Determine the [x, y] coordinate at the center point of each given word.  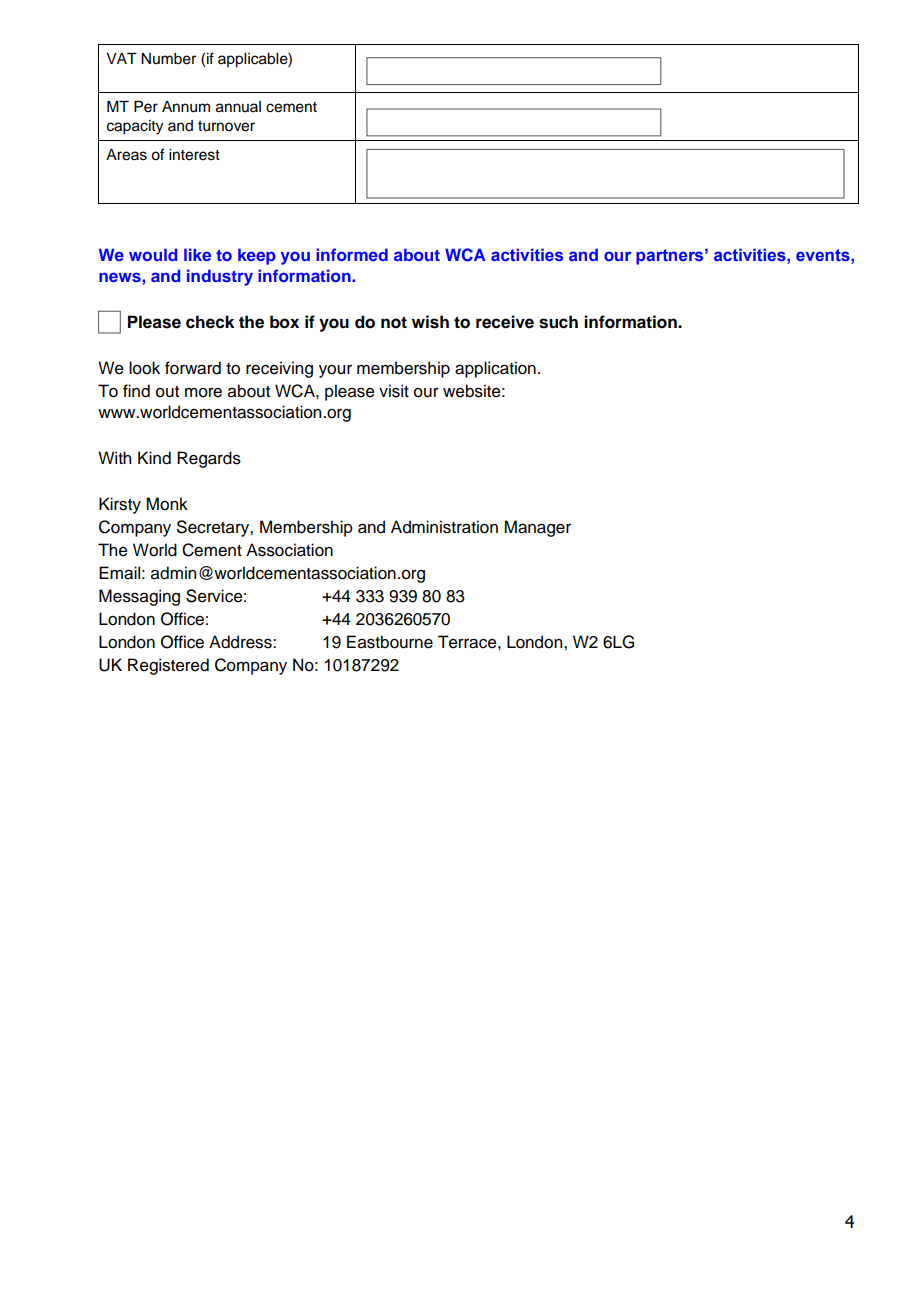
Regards [209, 459]
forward [193, 368]
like [197, 254]
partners [671, 257]
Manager [537, 528]
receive [505, 322]
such [558, 322]
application [495, 369]
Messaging [139, 597]
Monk [167, 504]
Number [168, 59]
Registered [168, 666]
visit [394, 391]
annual [238, 107]
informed [352, 254]
